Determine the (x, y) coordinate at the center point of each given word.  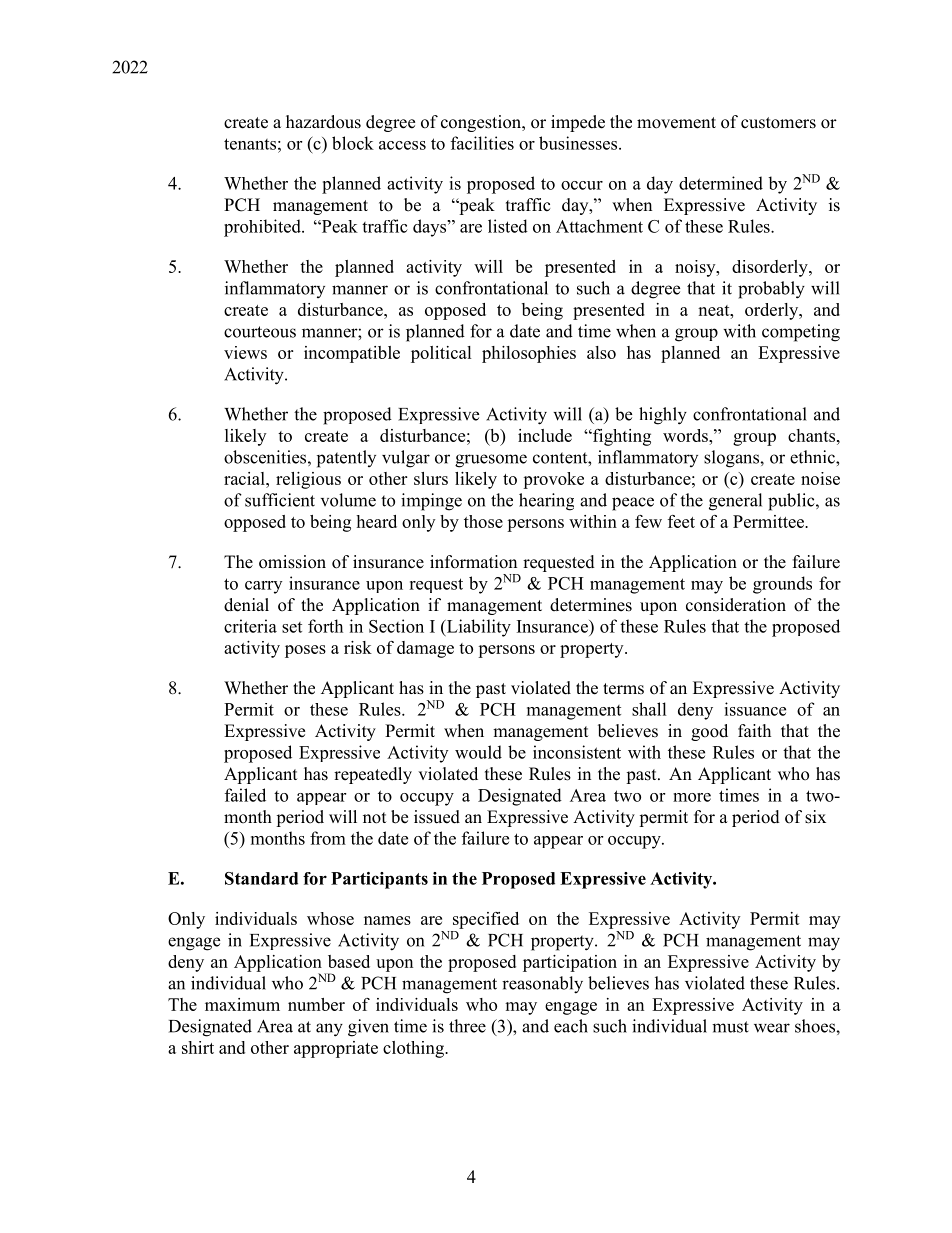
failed (245, 795)
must (730, 1027)
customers (778, 123)
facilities (482, 143)
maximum (242, 1004)
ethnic (813, 457)
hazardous (323, 122)
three (467, 1026)
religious (308, 480)
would (478, 752)
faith (754, 730)
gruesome (491, 461)
